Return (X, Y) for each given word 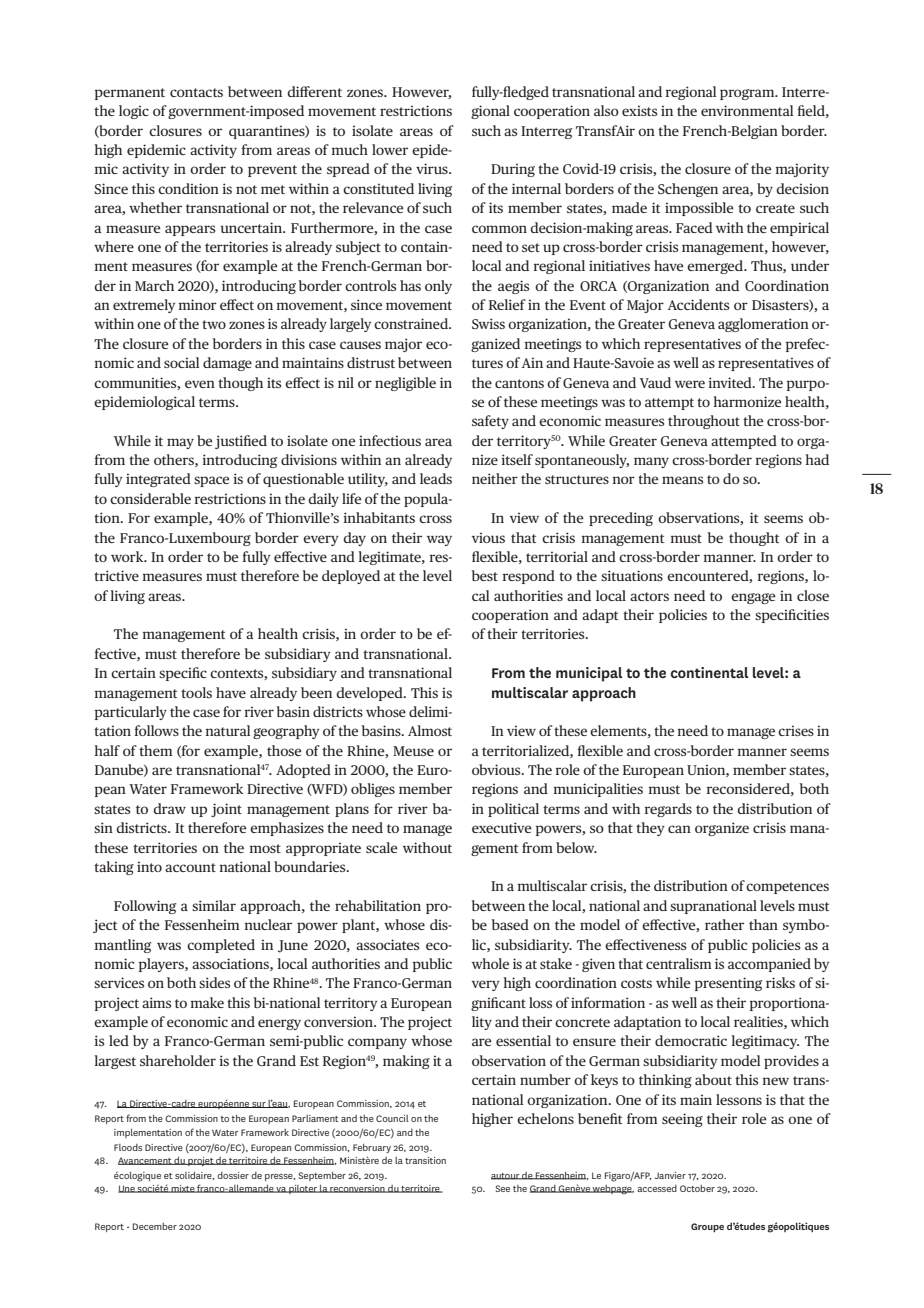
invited (731, 382)
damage (227, 364)
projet (200, 1161)
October (697, 1188)
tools (196, 692)
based (510, 924)
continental (709, 672)
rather (724, 924)
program (748, 94)
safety (490, 422)
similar (214, 905)
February (372, 1148)
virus (433, 168)
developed (370, 694)
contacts (196, 92)
